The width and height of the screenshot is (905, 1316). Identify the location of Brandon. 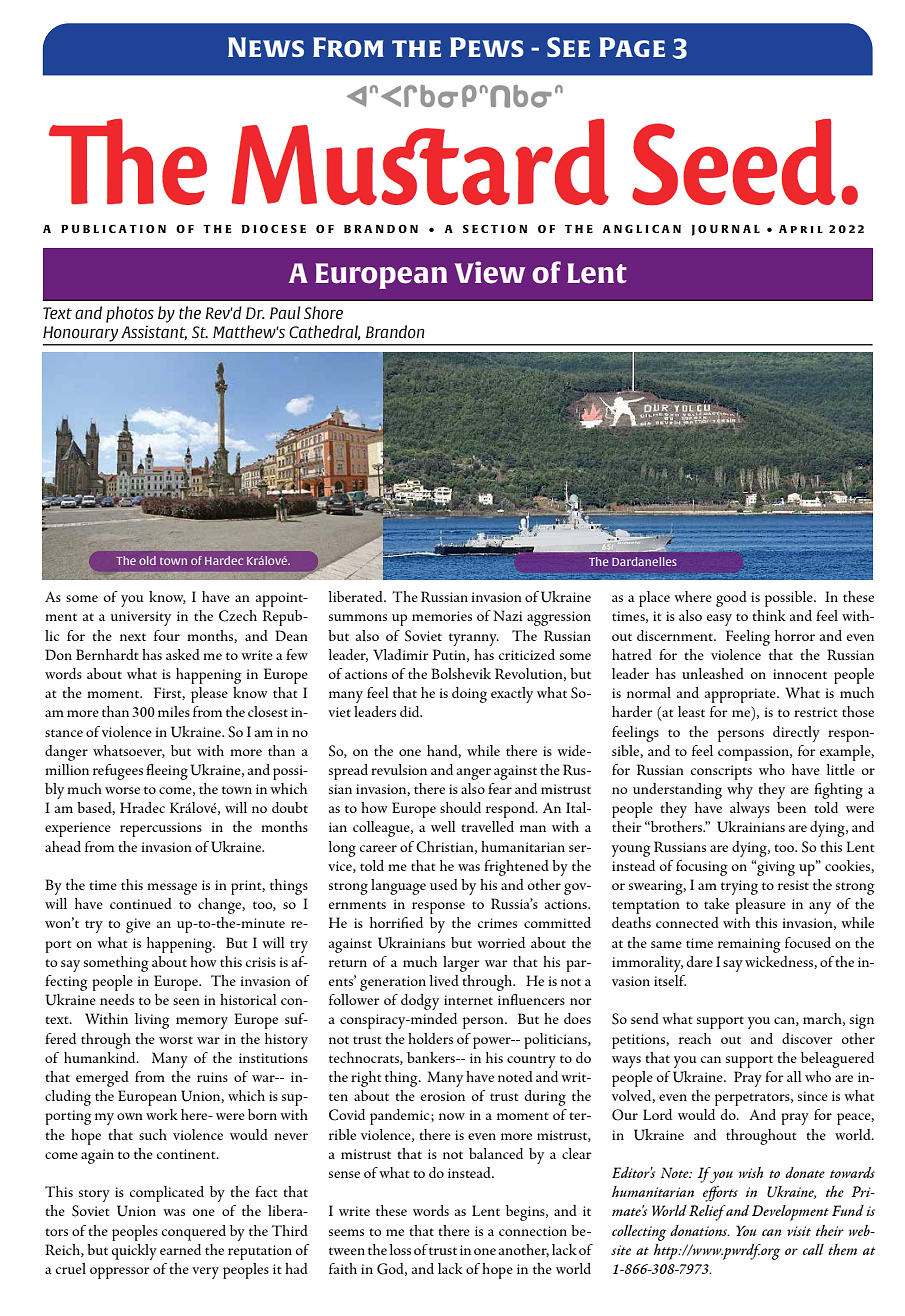
(395, 331).
